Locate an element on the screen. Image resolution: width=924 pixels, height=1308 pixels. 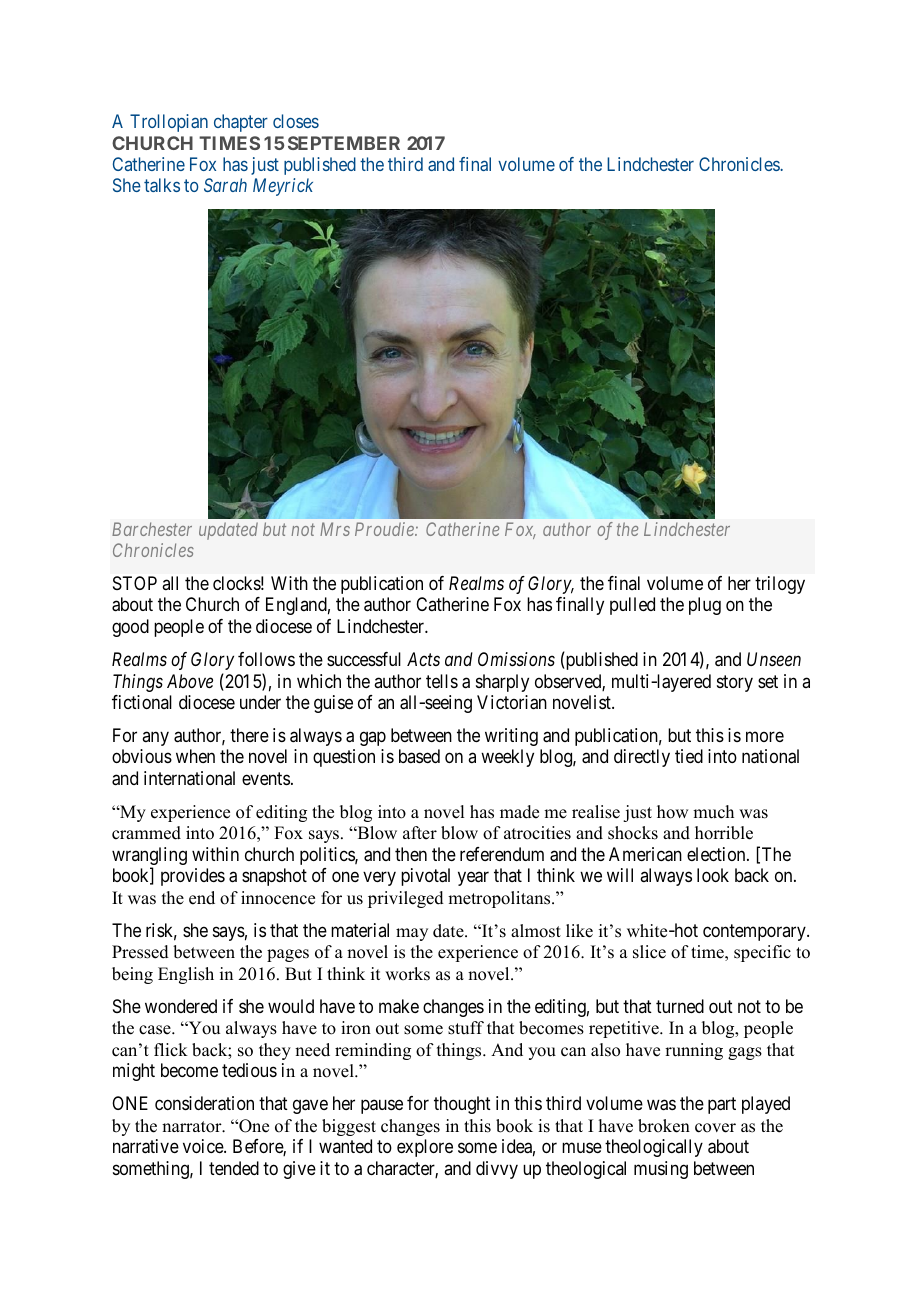
much is located at coordinates (713, 812).
